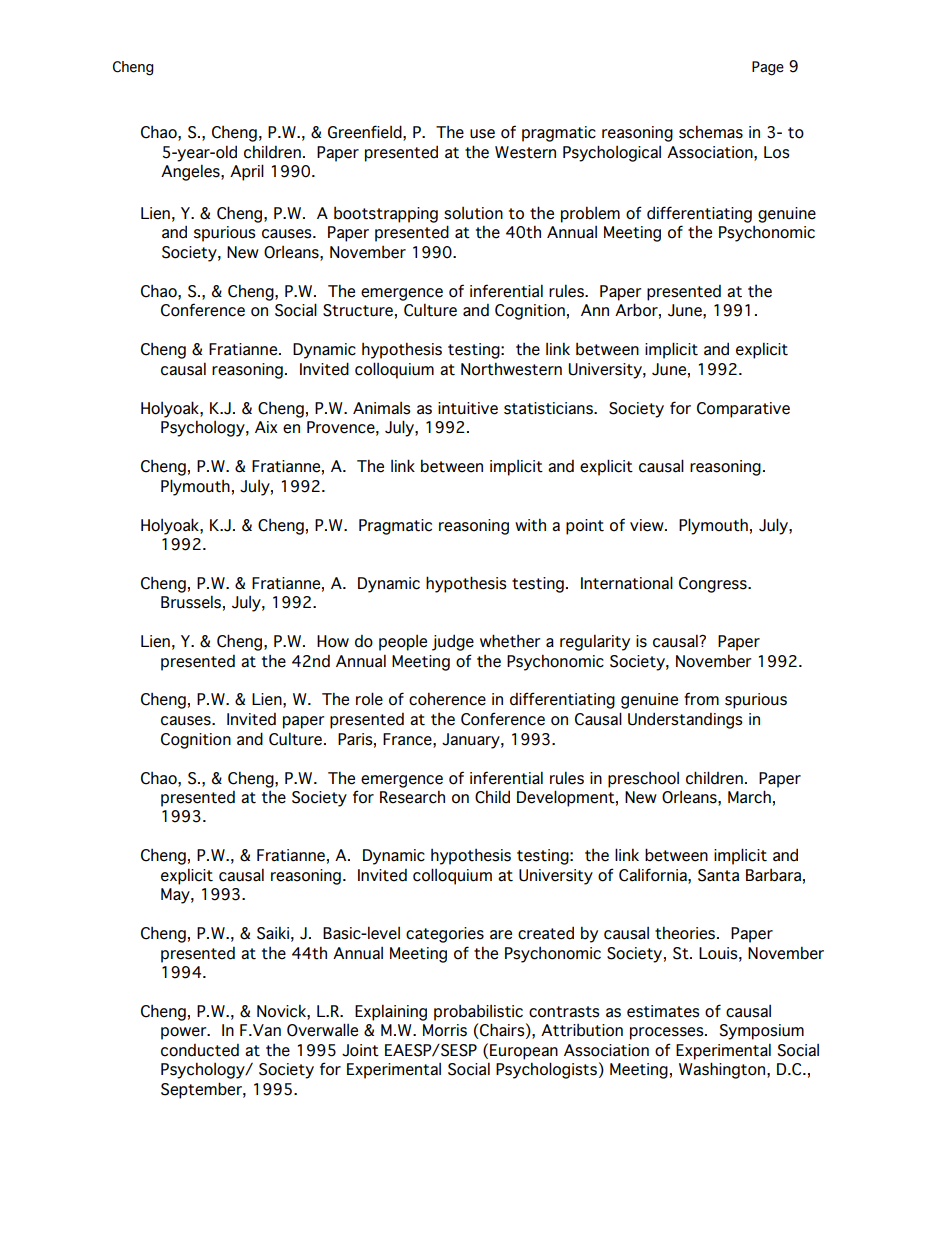  I want to click on Aix, so click(266, 427).
